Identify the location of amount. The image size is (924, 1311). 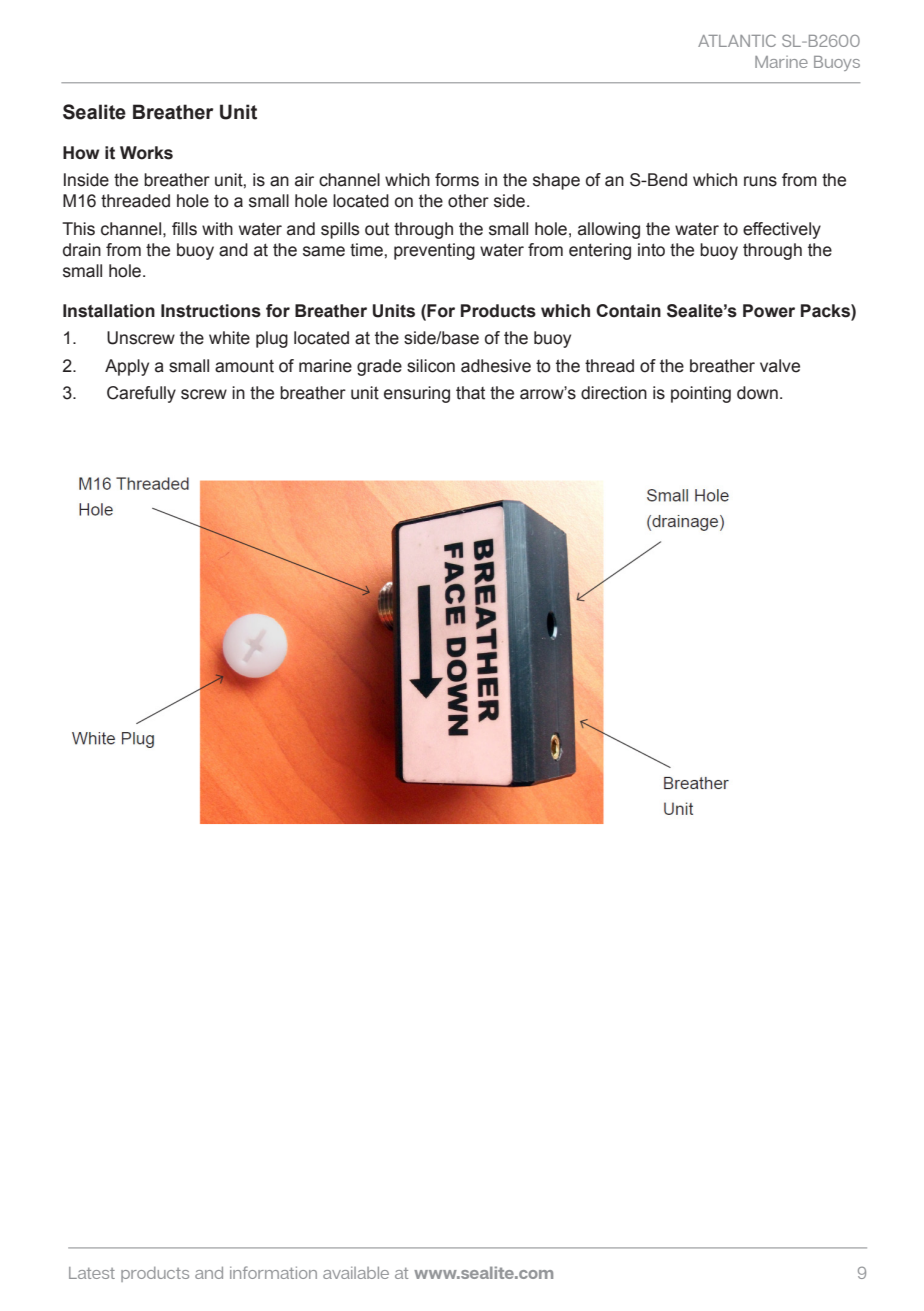
(244, 366).
